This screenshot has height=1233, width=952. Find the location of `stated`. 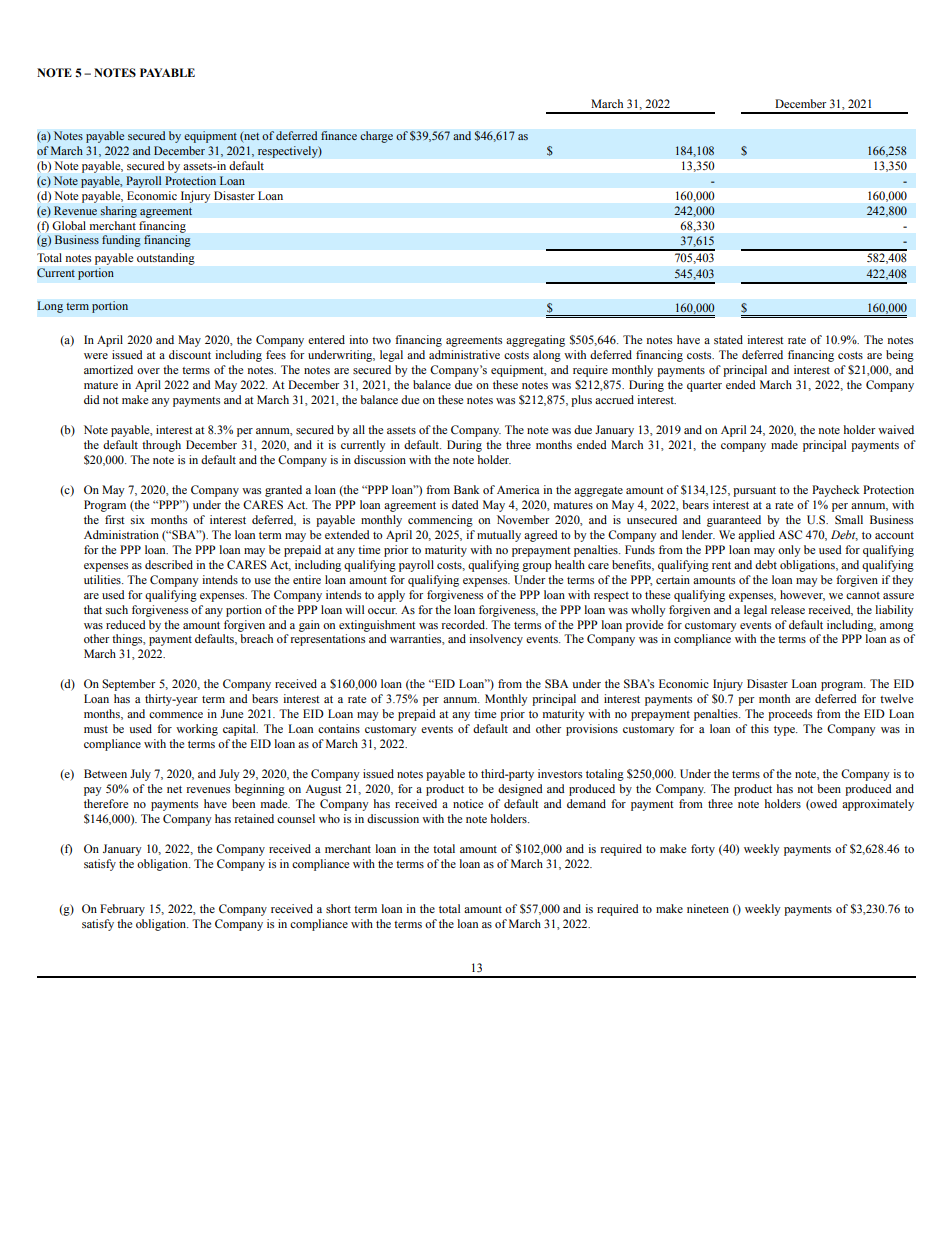

stated is located at coordinates (728, 339).
